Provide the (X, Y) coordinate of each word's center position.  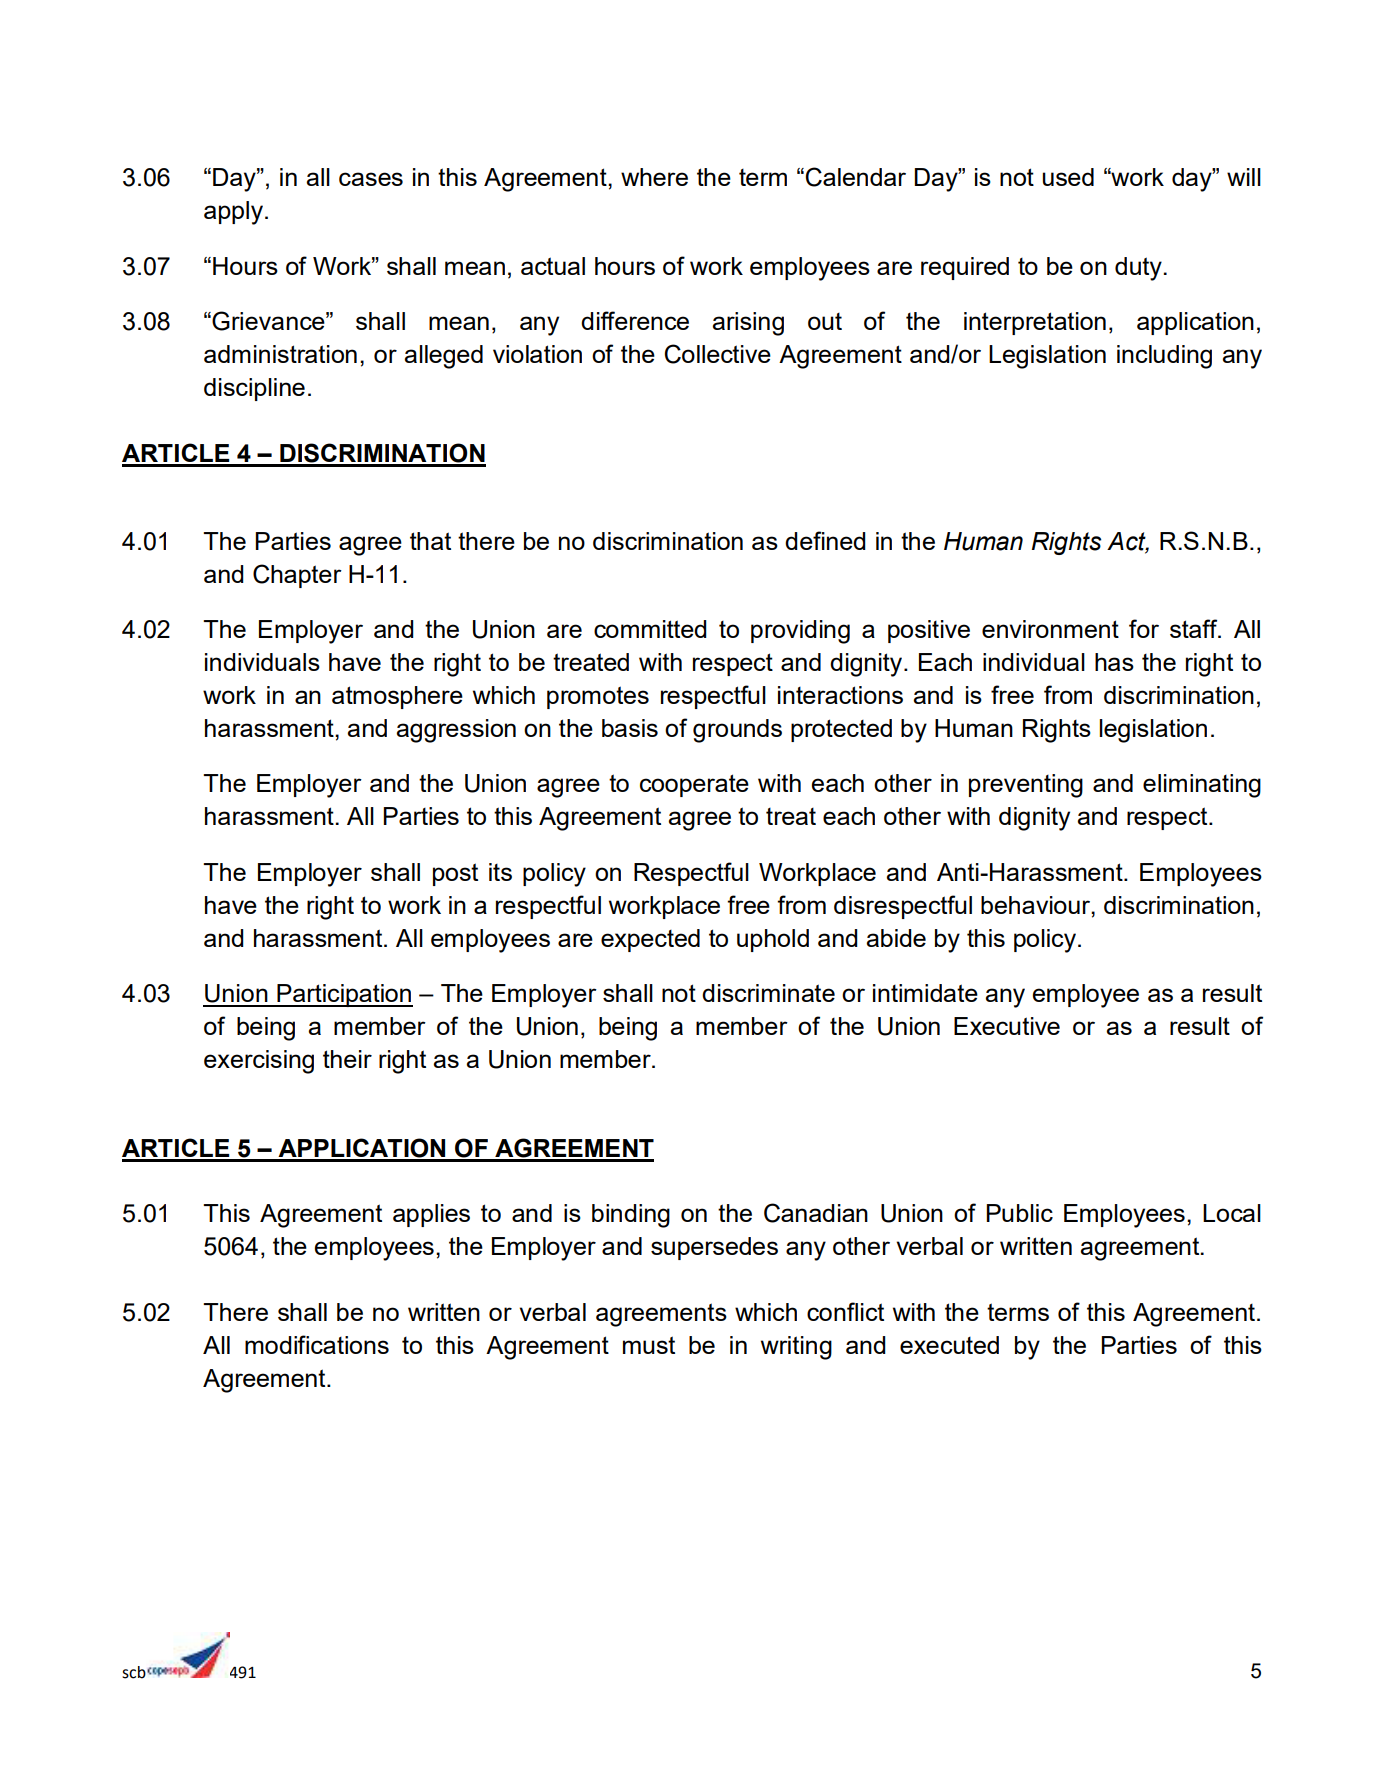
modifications (317, 1344)
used (1068, 177)
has (1114, 662)
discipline (254, 389)
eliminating (1202, 786)
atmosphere (397, 697)
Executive (1007, 1026)
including (1164, 357)
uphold (773, 940)
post (455, 874)
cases (371, 179)
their (347, 1059)
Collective (718, 354)
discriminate (768, 993)
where (654, 177)
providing (800, 632)
